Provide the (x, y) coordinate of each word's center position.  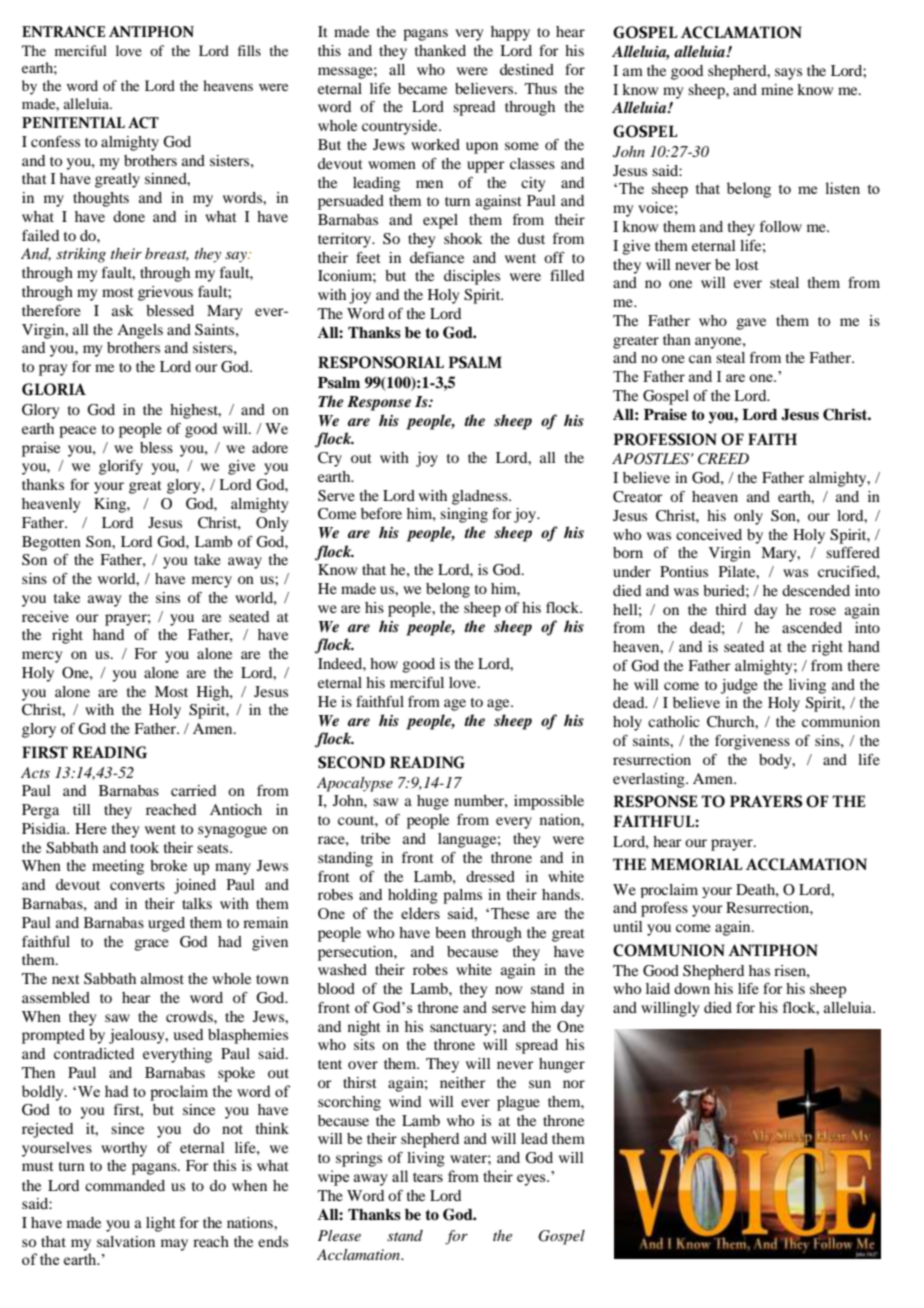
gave (751, 324)
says (788, 74)
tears (428, 1177)
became (422, 88)
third (731, 609)
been (450, 932)
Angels (140, 331)
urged (166, 924)
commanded (125, 1185)
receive (45, 616)
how (384, 663)
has (759, 970)
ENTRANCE (63, 32)
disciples (472, 277)
